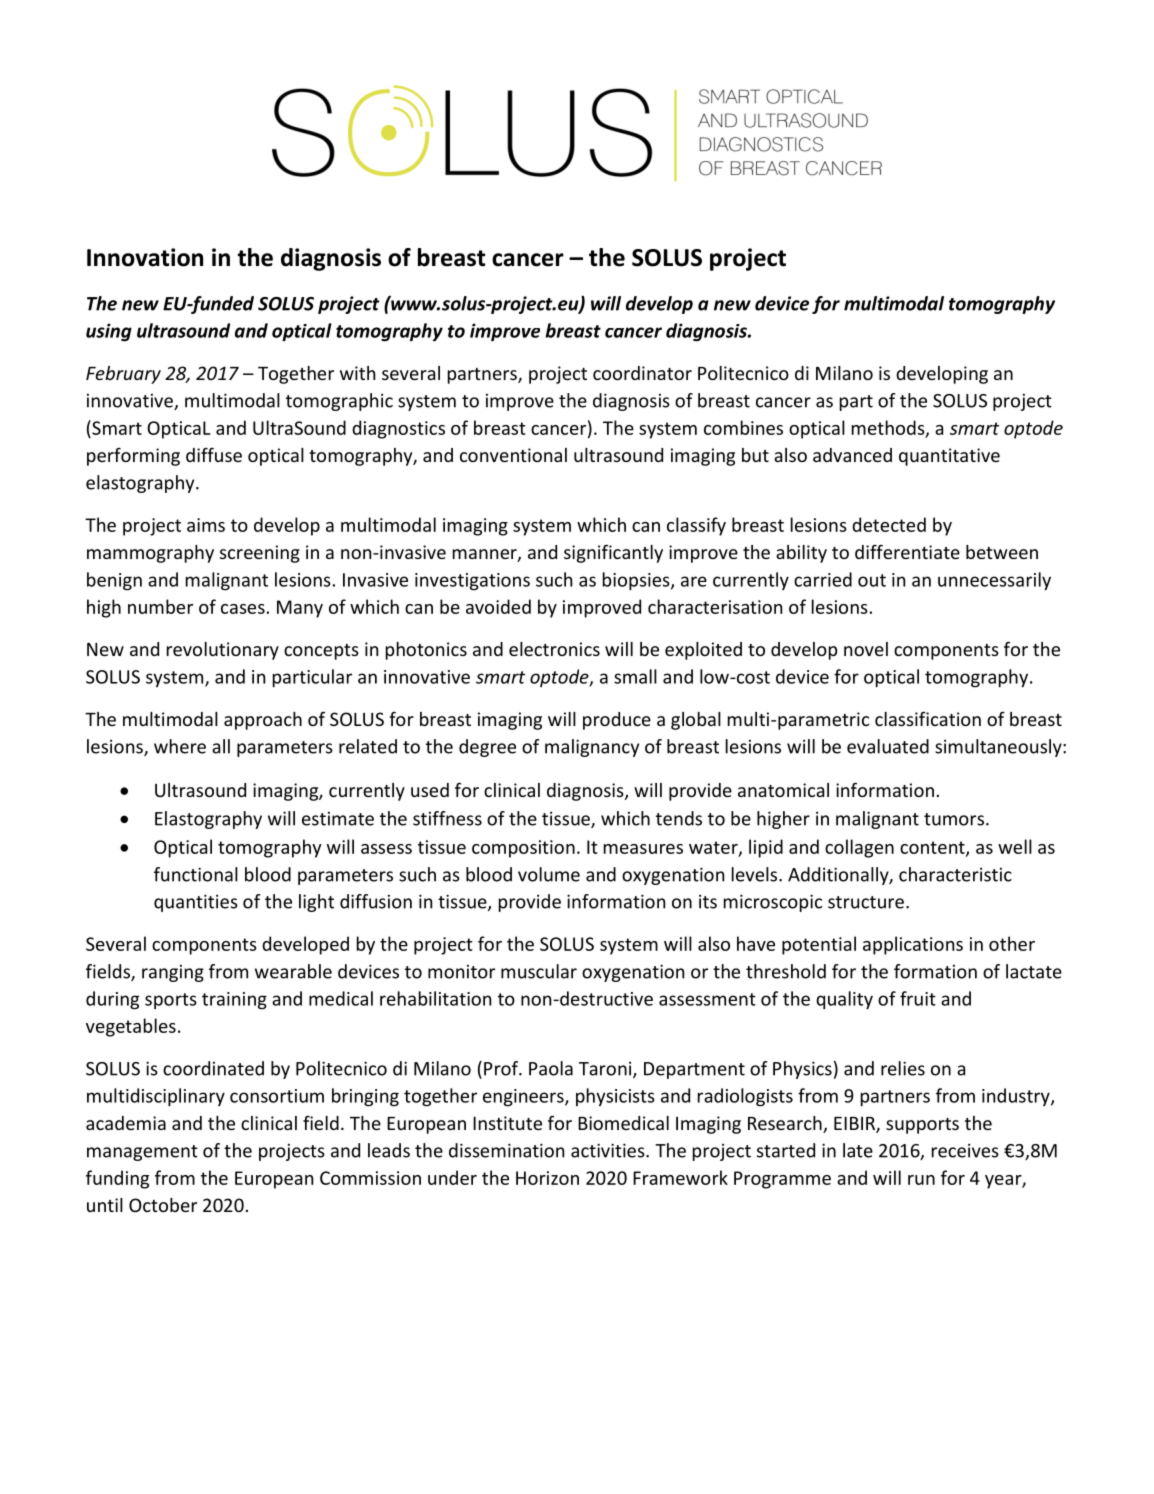 The width and height of the screenshot is (1154, 1494). Describe the element at coordinates (592, 748) in the screenshot. I see `malignancy` at that location.
